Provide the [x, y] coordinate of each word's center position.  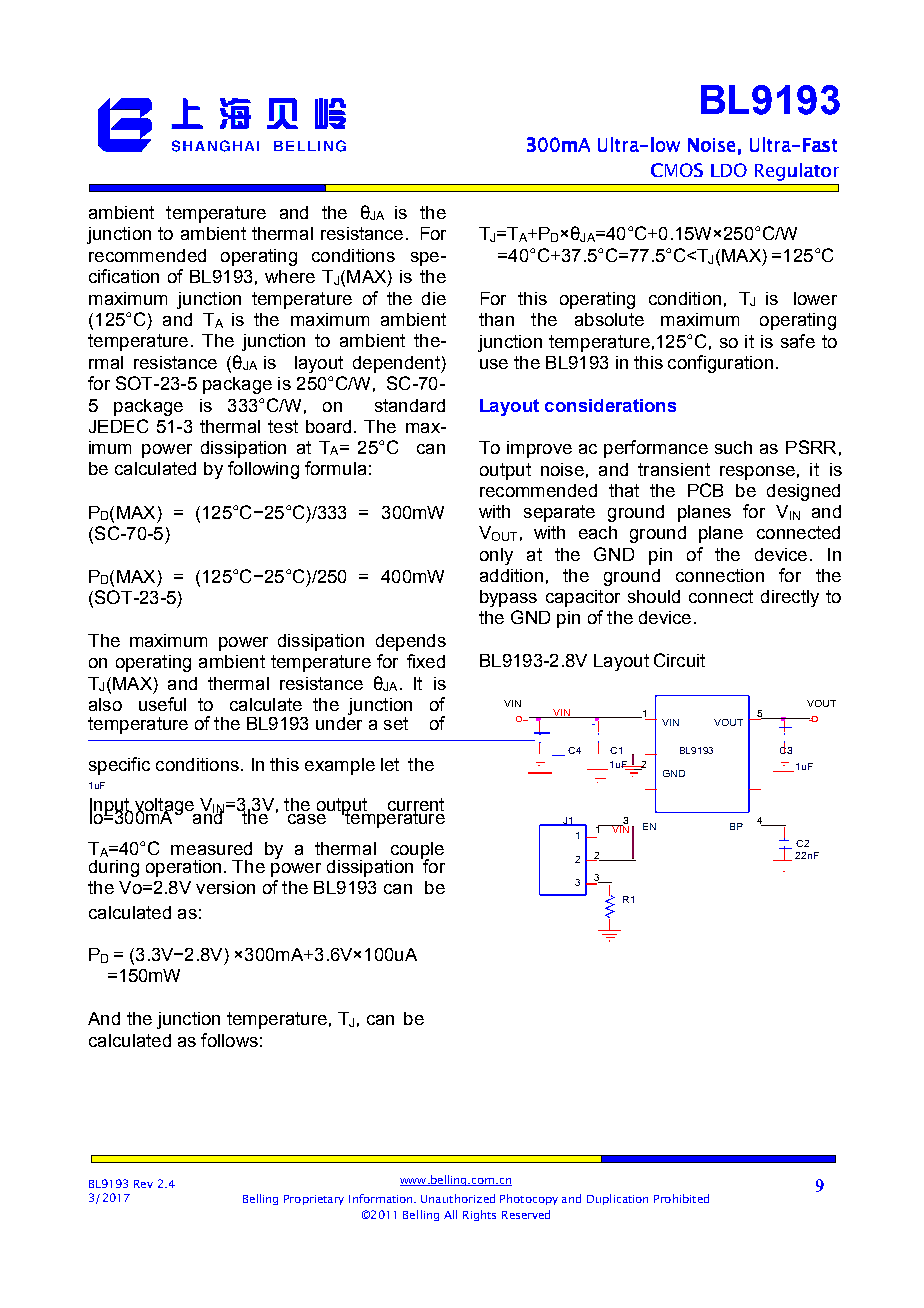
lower [815, 298]
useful [162, 704]
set [396, 723]
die [434, 298]
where [290, 276]
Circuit [679, 660]
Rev [143, 1184]
